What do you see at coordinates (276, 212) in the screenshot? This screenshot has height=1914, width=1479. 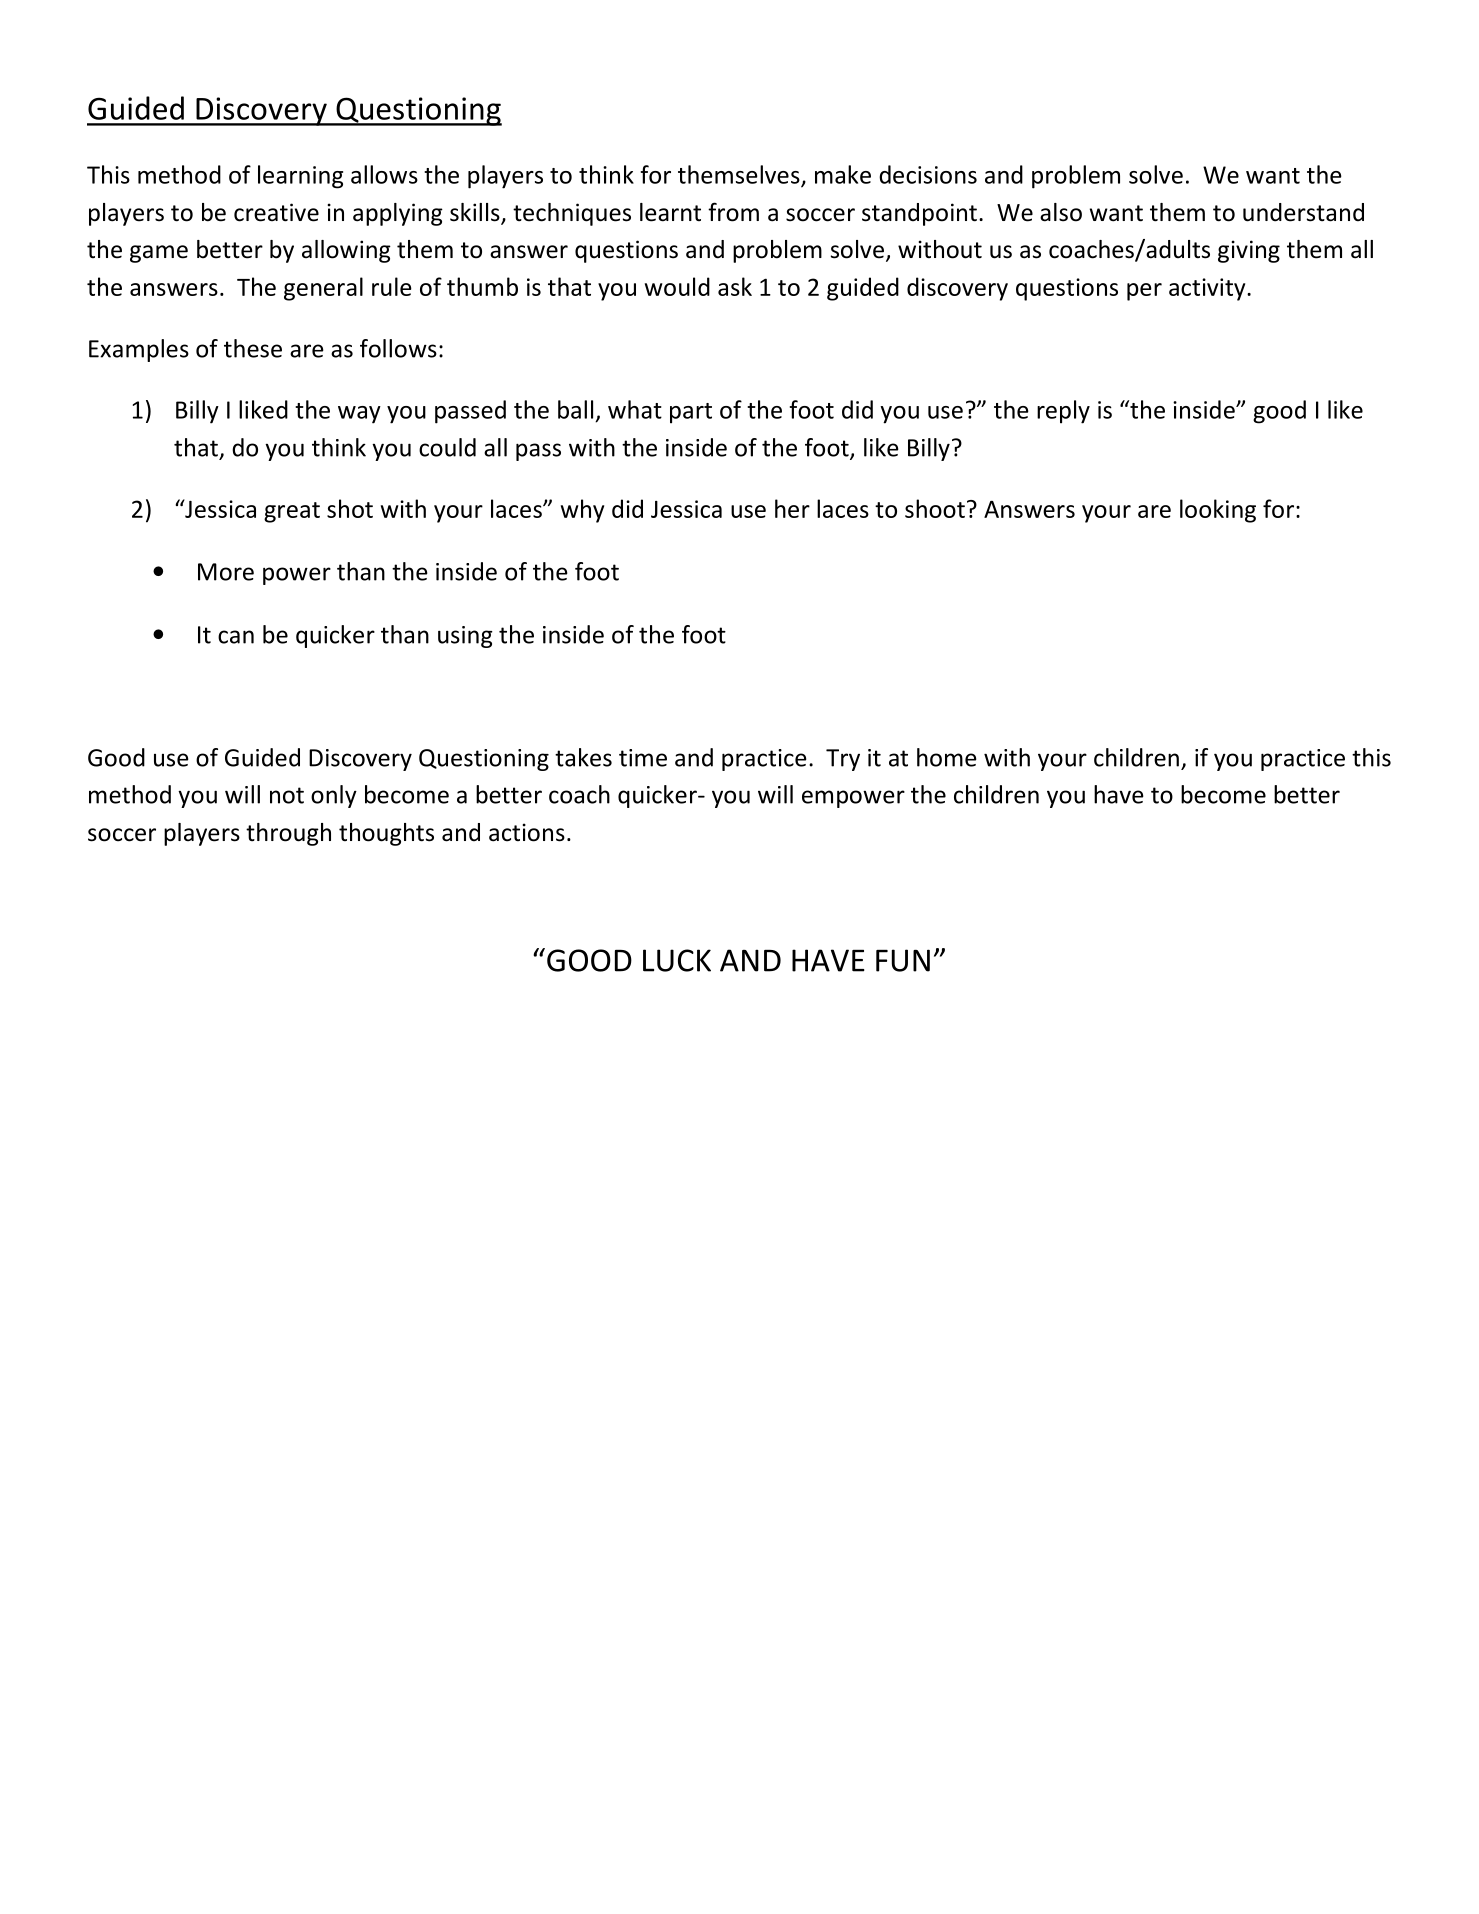 I see `creative` at bounding box center [276, 212].
